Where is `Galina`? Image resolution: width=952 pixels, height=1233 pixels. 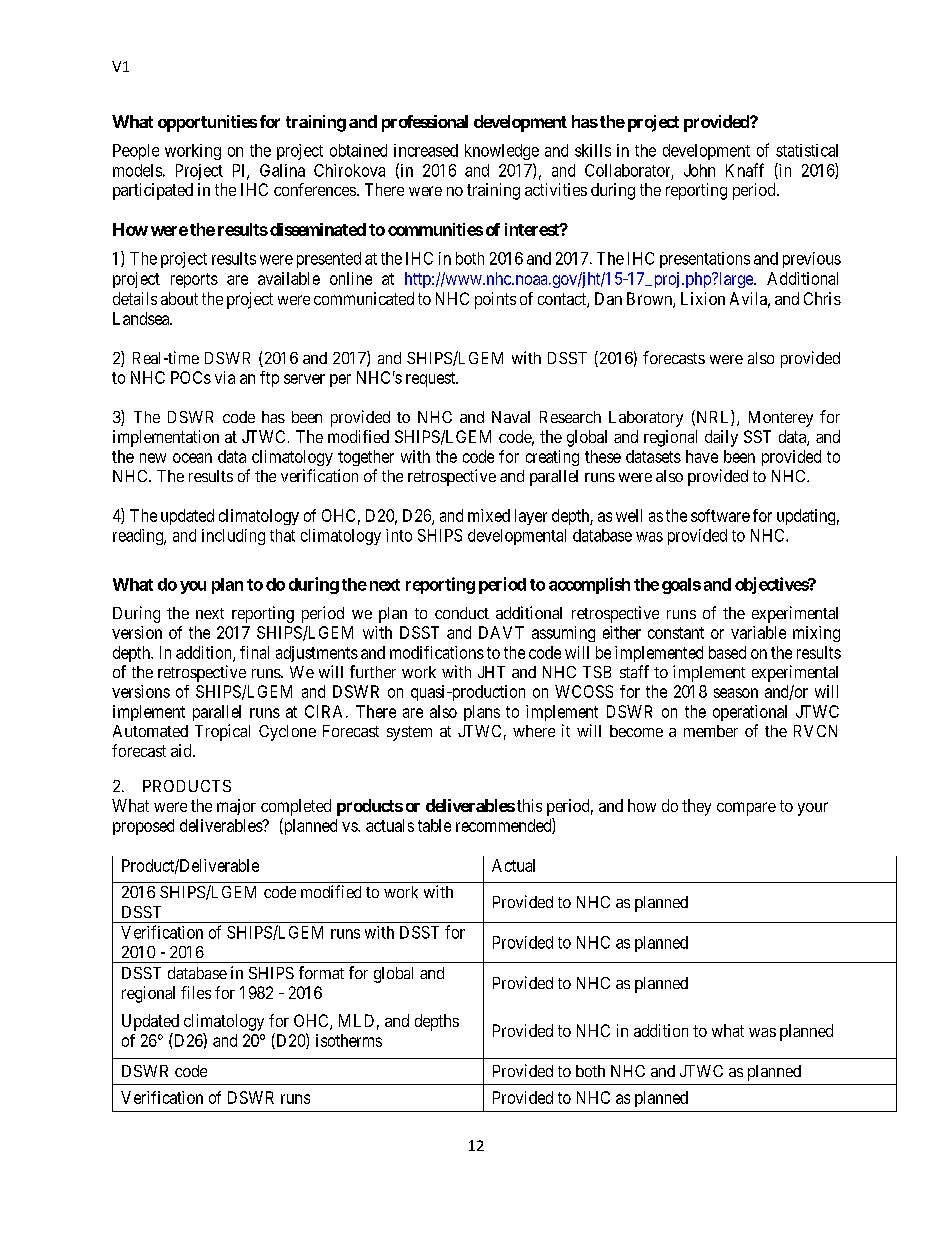
Galina is located at coordinates (282, 170).
